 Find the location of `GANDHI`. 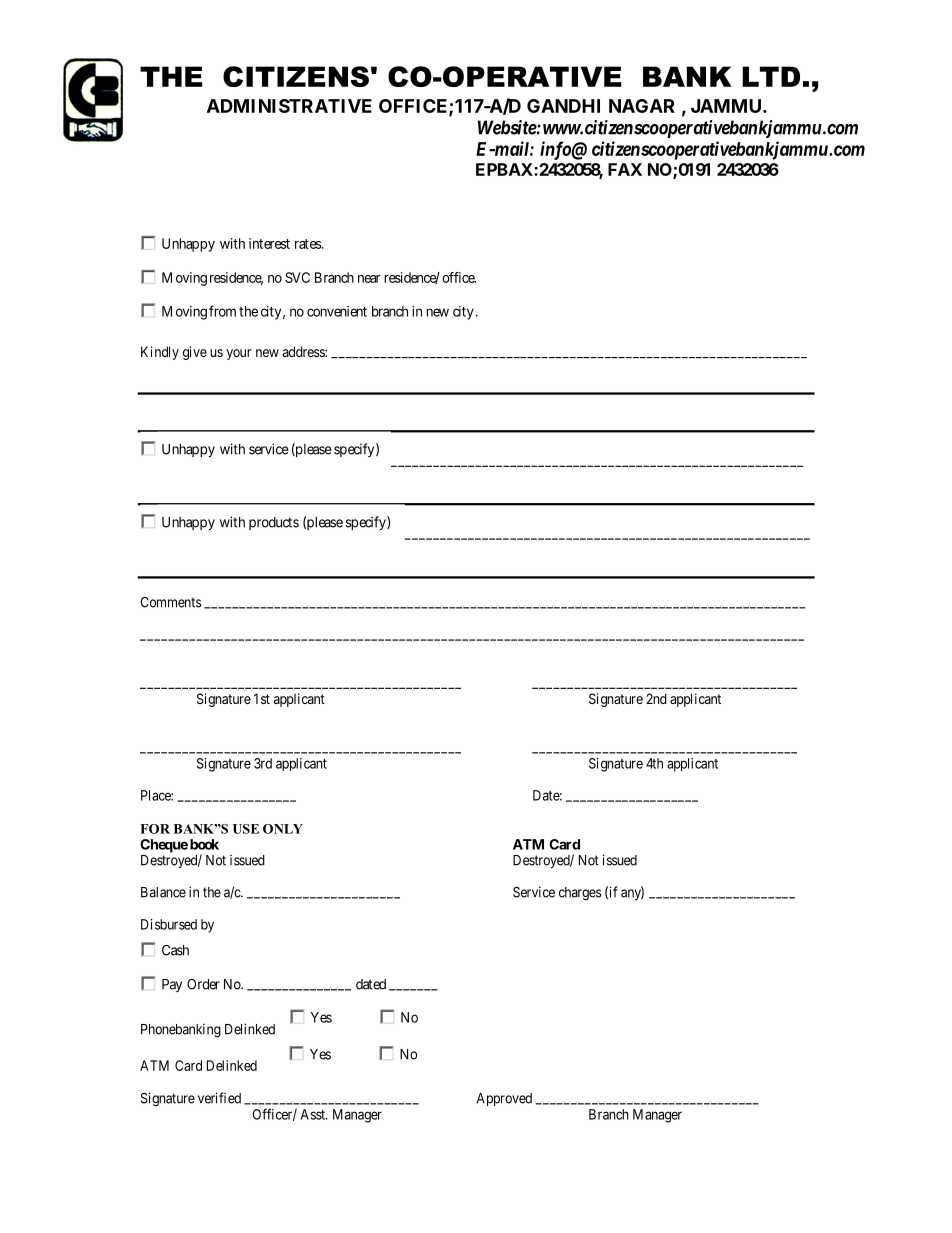

GANDHI is located at coordinates (563, 106).
